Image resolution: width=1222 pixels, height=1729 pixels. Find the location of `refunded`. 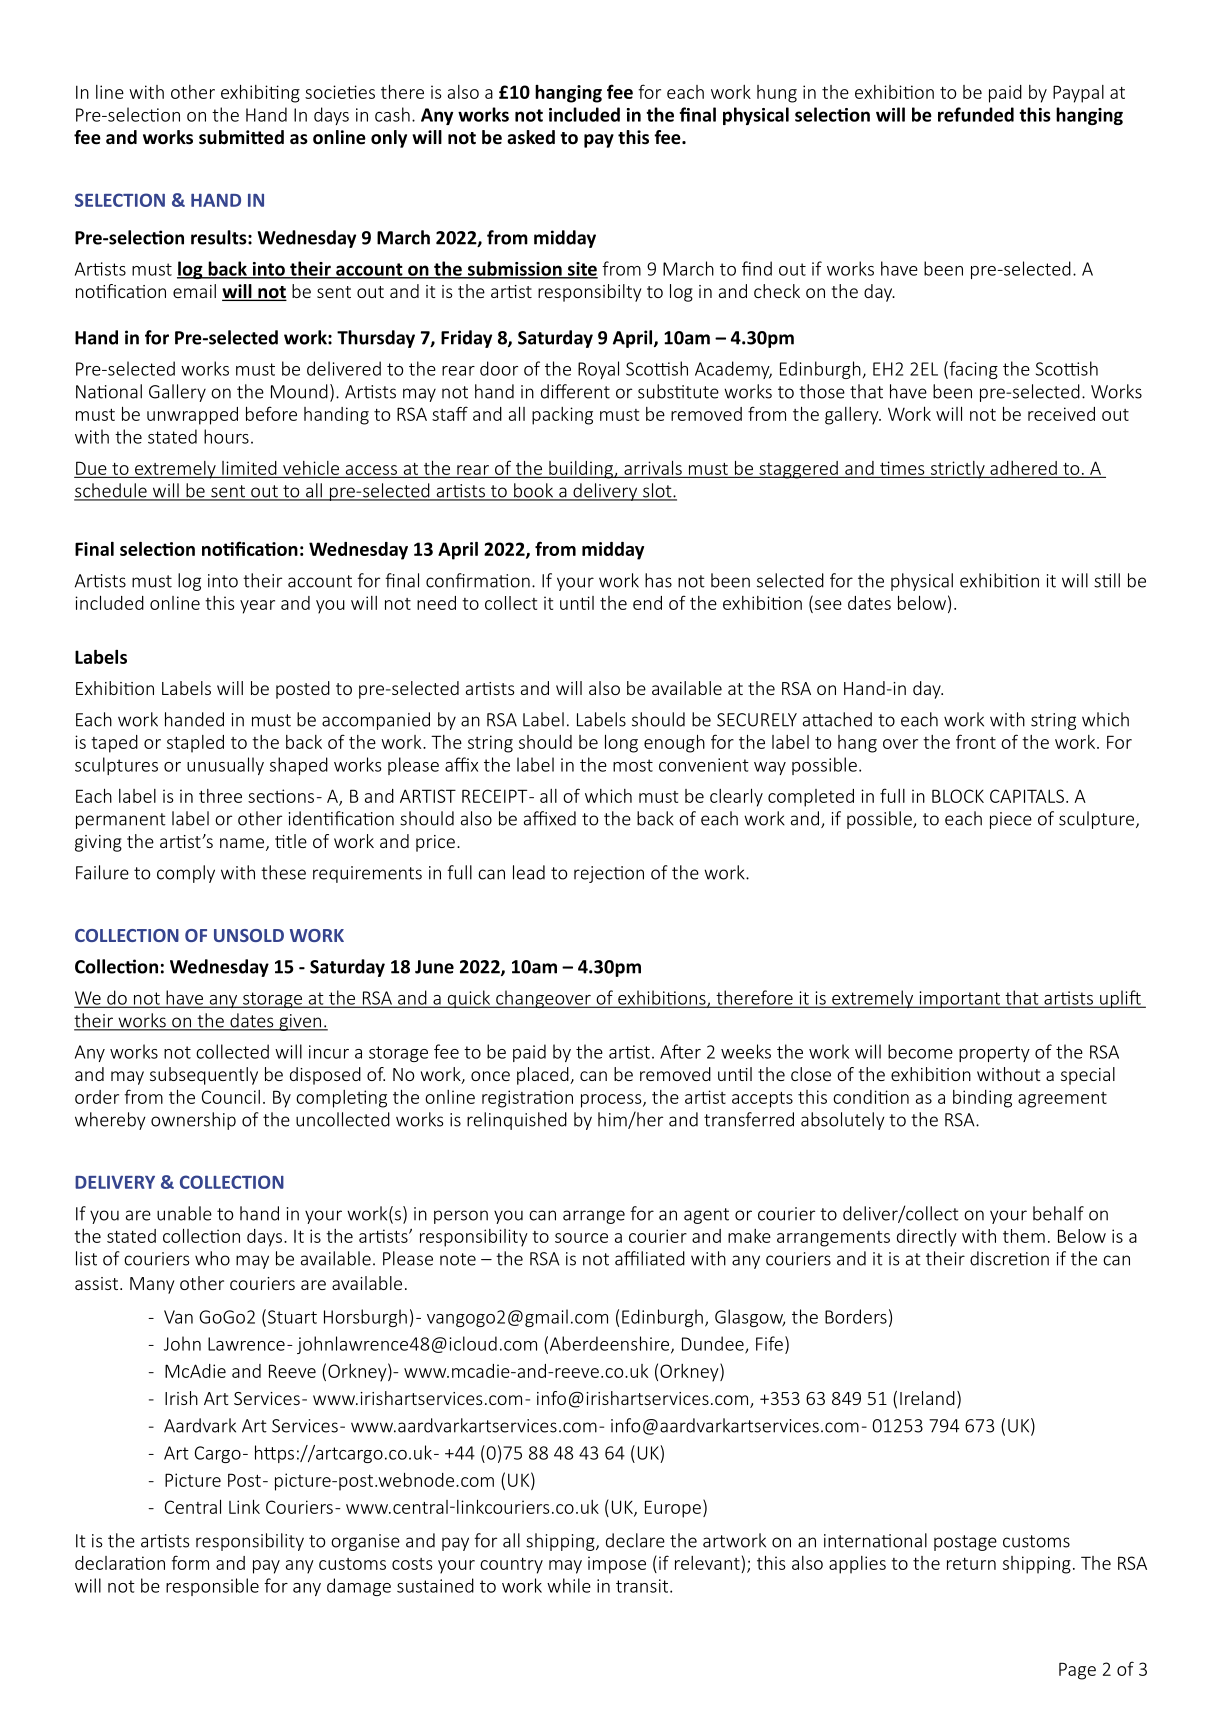

refunded is located at coordinates (976, 114).
